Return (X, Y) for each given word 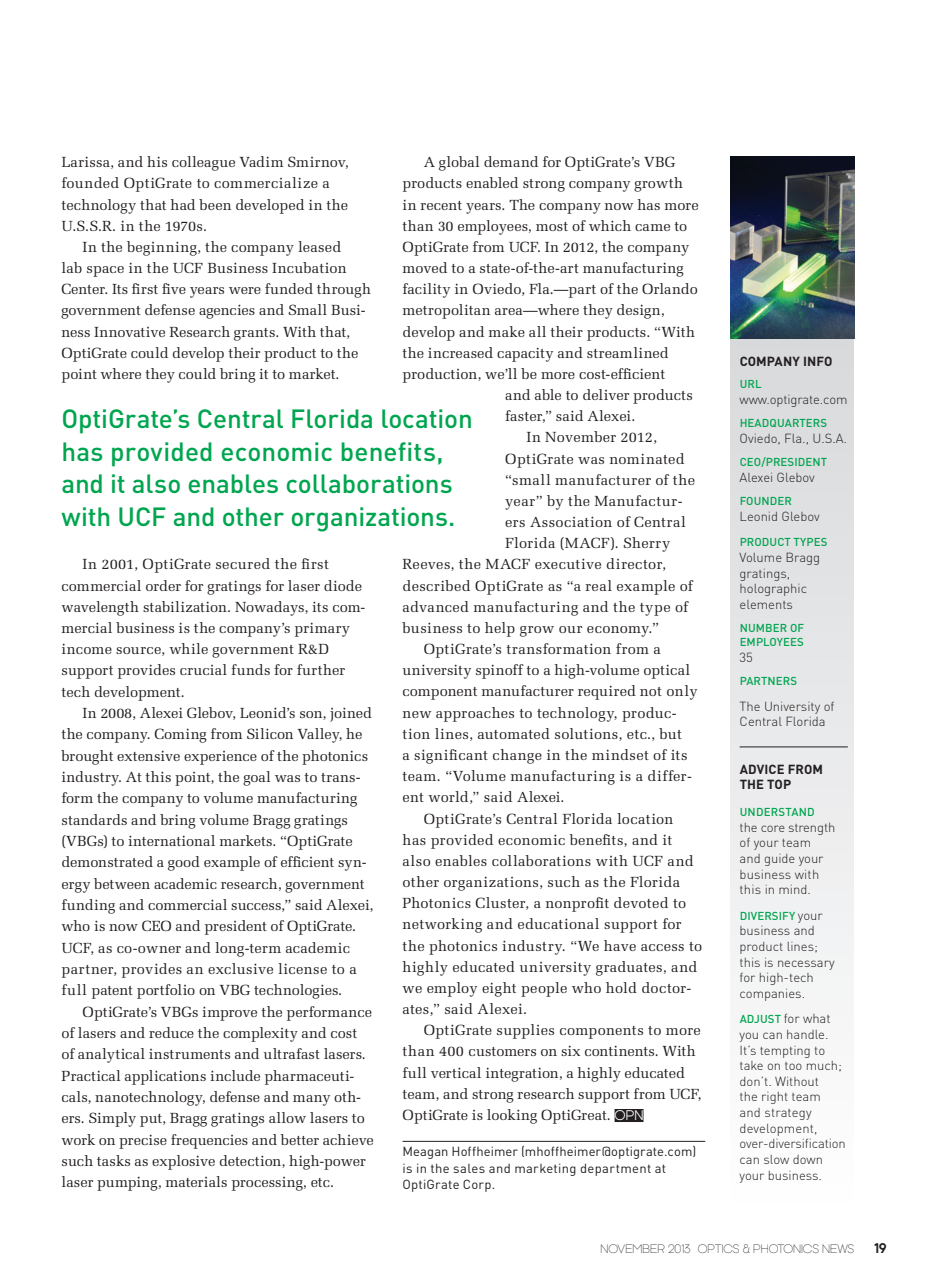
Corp (478, 1185)
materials (196, 1181)
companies (770, 995)
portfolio (166, 991)
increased (460, 352)
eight (499, 989)
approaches (475, 714)
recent (441, 205)
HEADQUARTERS (784, 423)
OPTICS (718, 1248)
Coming (180, 735)
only (682, 692)
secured (243, 563)
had (183, 204)
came (652, 227)
